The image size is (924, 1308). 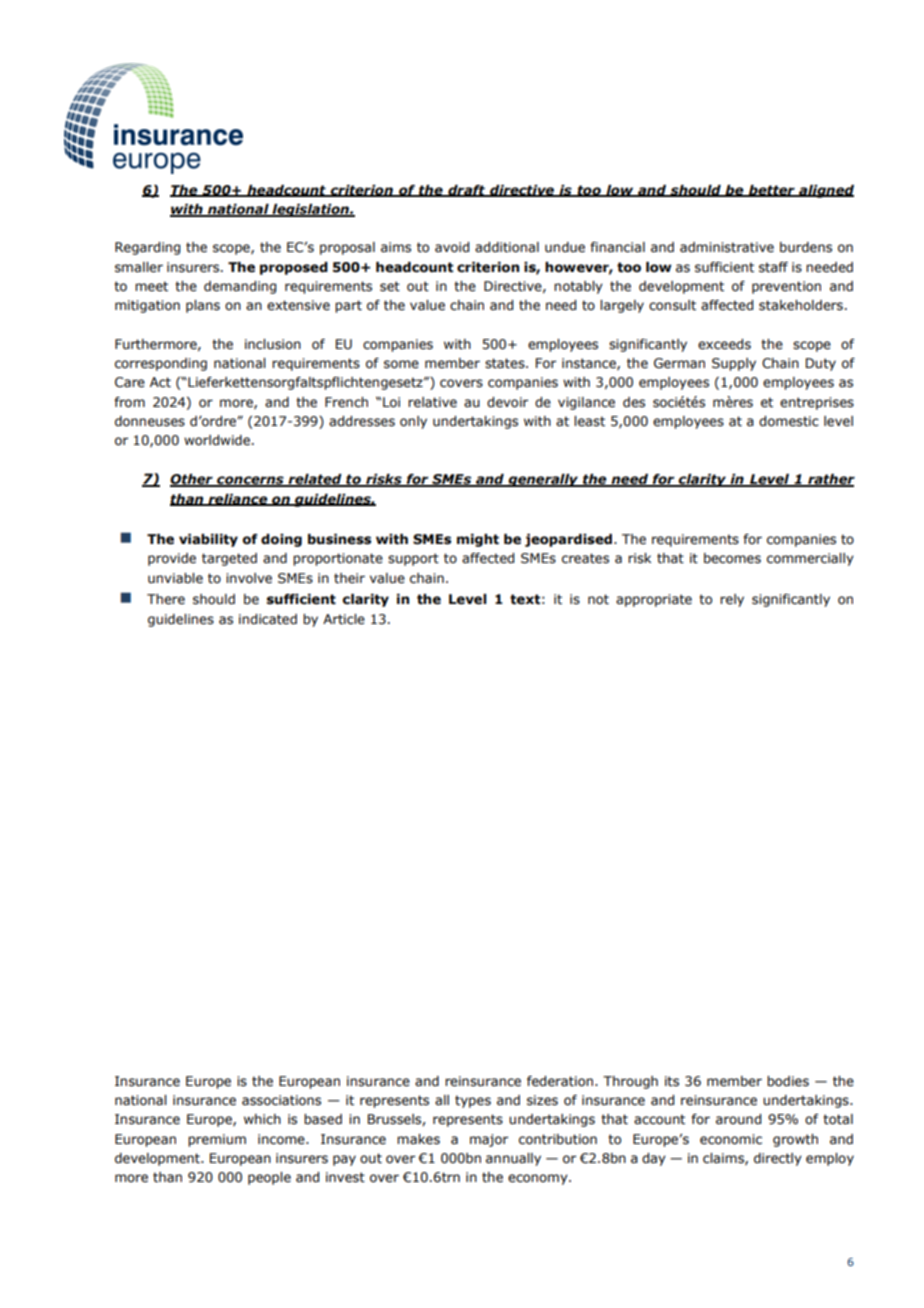 What do you see at coordinates (478, 540) in the screenshot?
I see `might` at bounding box center [478, 540].
